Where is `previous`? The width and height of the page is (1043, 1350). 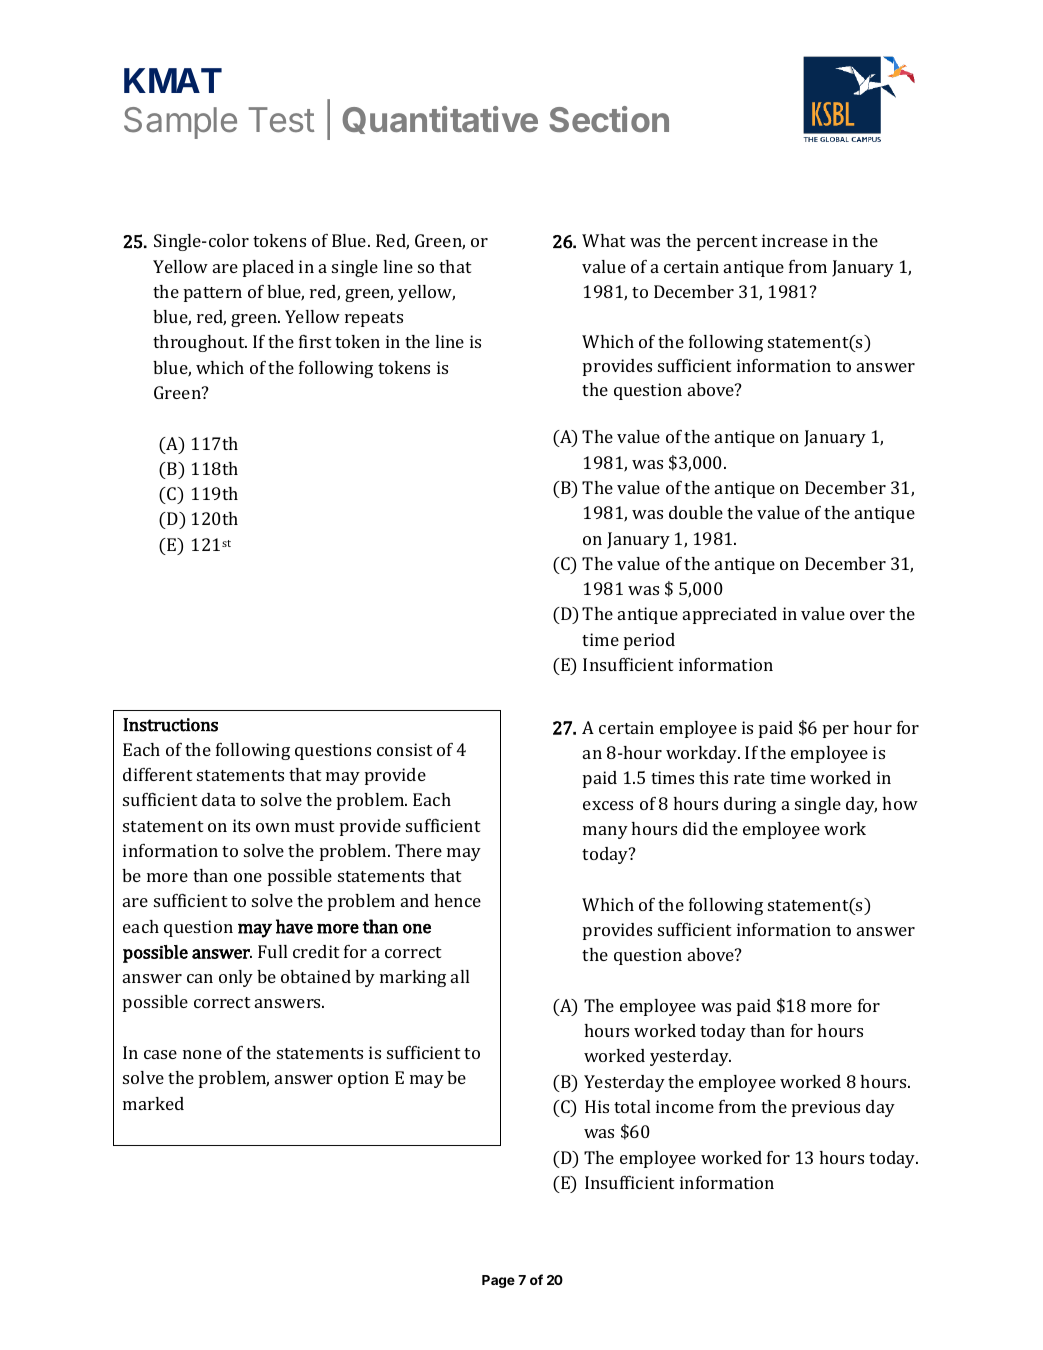
previous is located at coordinates (826, 1108).
